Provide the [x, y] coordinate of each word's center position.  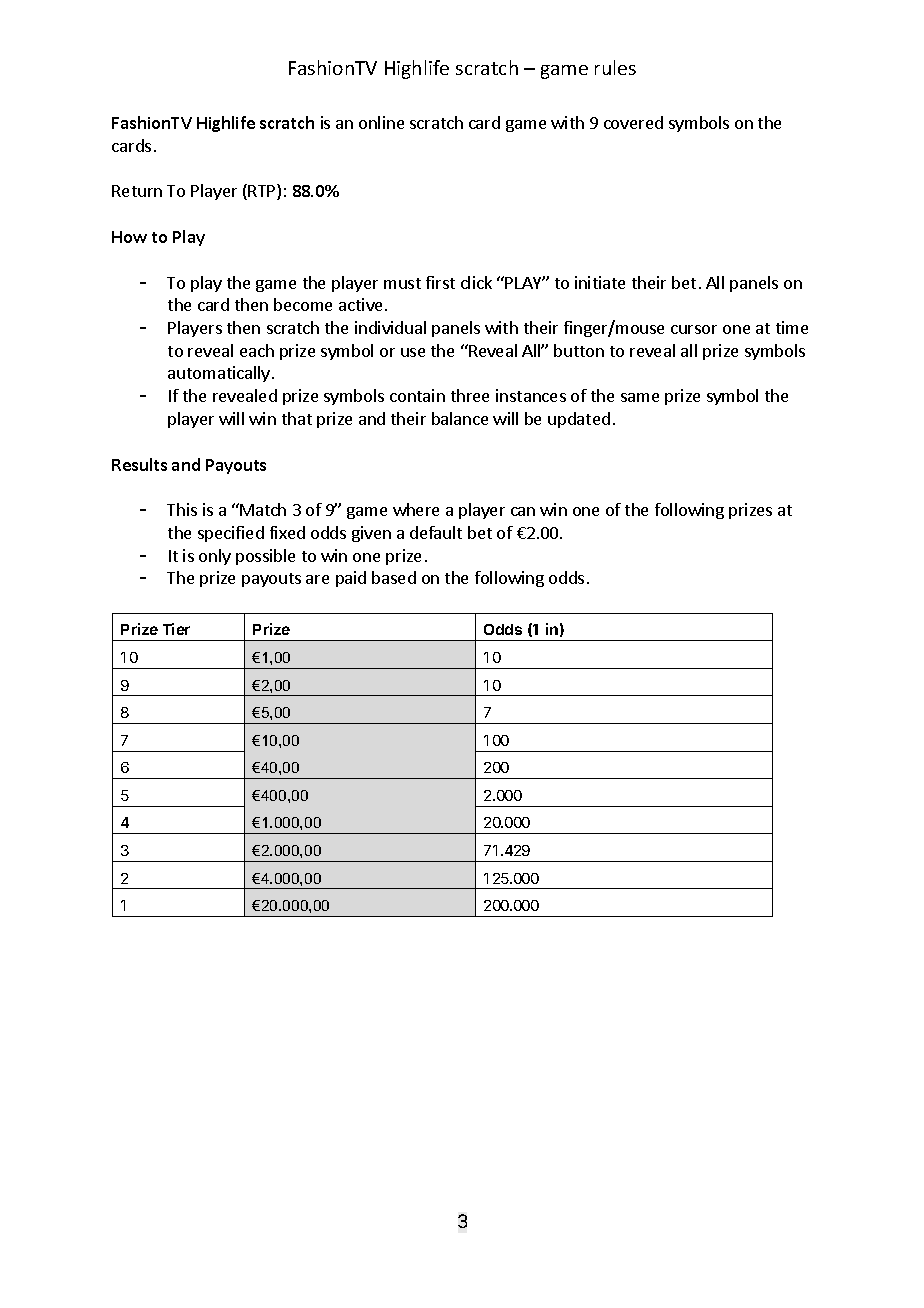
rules [615, 67]
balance [460, 418]
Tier [176, 629]
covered [633, 122]
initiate [600, 282]
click [476, 282]
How [129, 237]
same [640, 397]
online [381, 122]
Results [139, 464]
